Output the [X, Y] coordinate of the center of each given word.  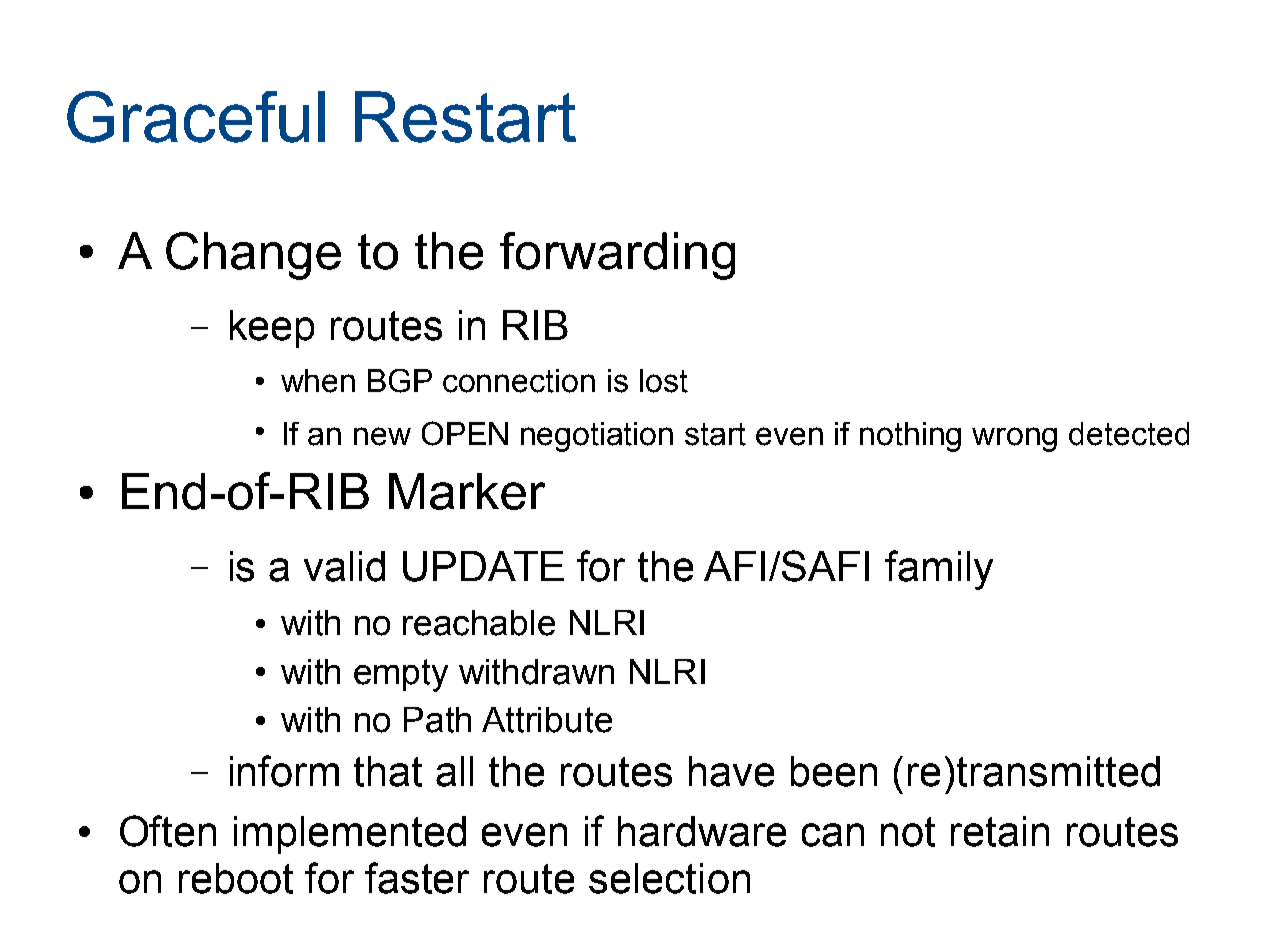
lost [664, 381]
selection [669, 878]
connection [519, 381]
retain [1000, 831]
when [318, 381]
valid [344, 566]
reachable [479, 623]
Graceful [196, 117]
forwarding [617, 256]
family [939, 570]
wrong [1014, 439]
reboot [236, 878]
